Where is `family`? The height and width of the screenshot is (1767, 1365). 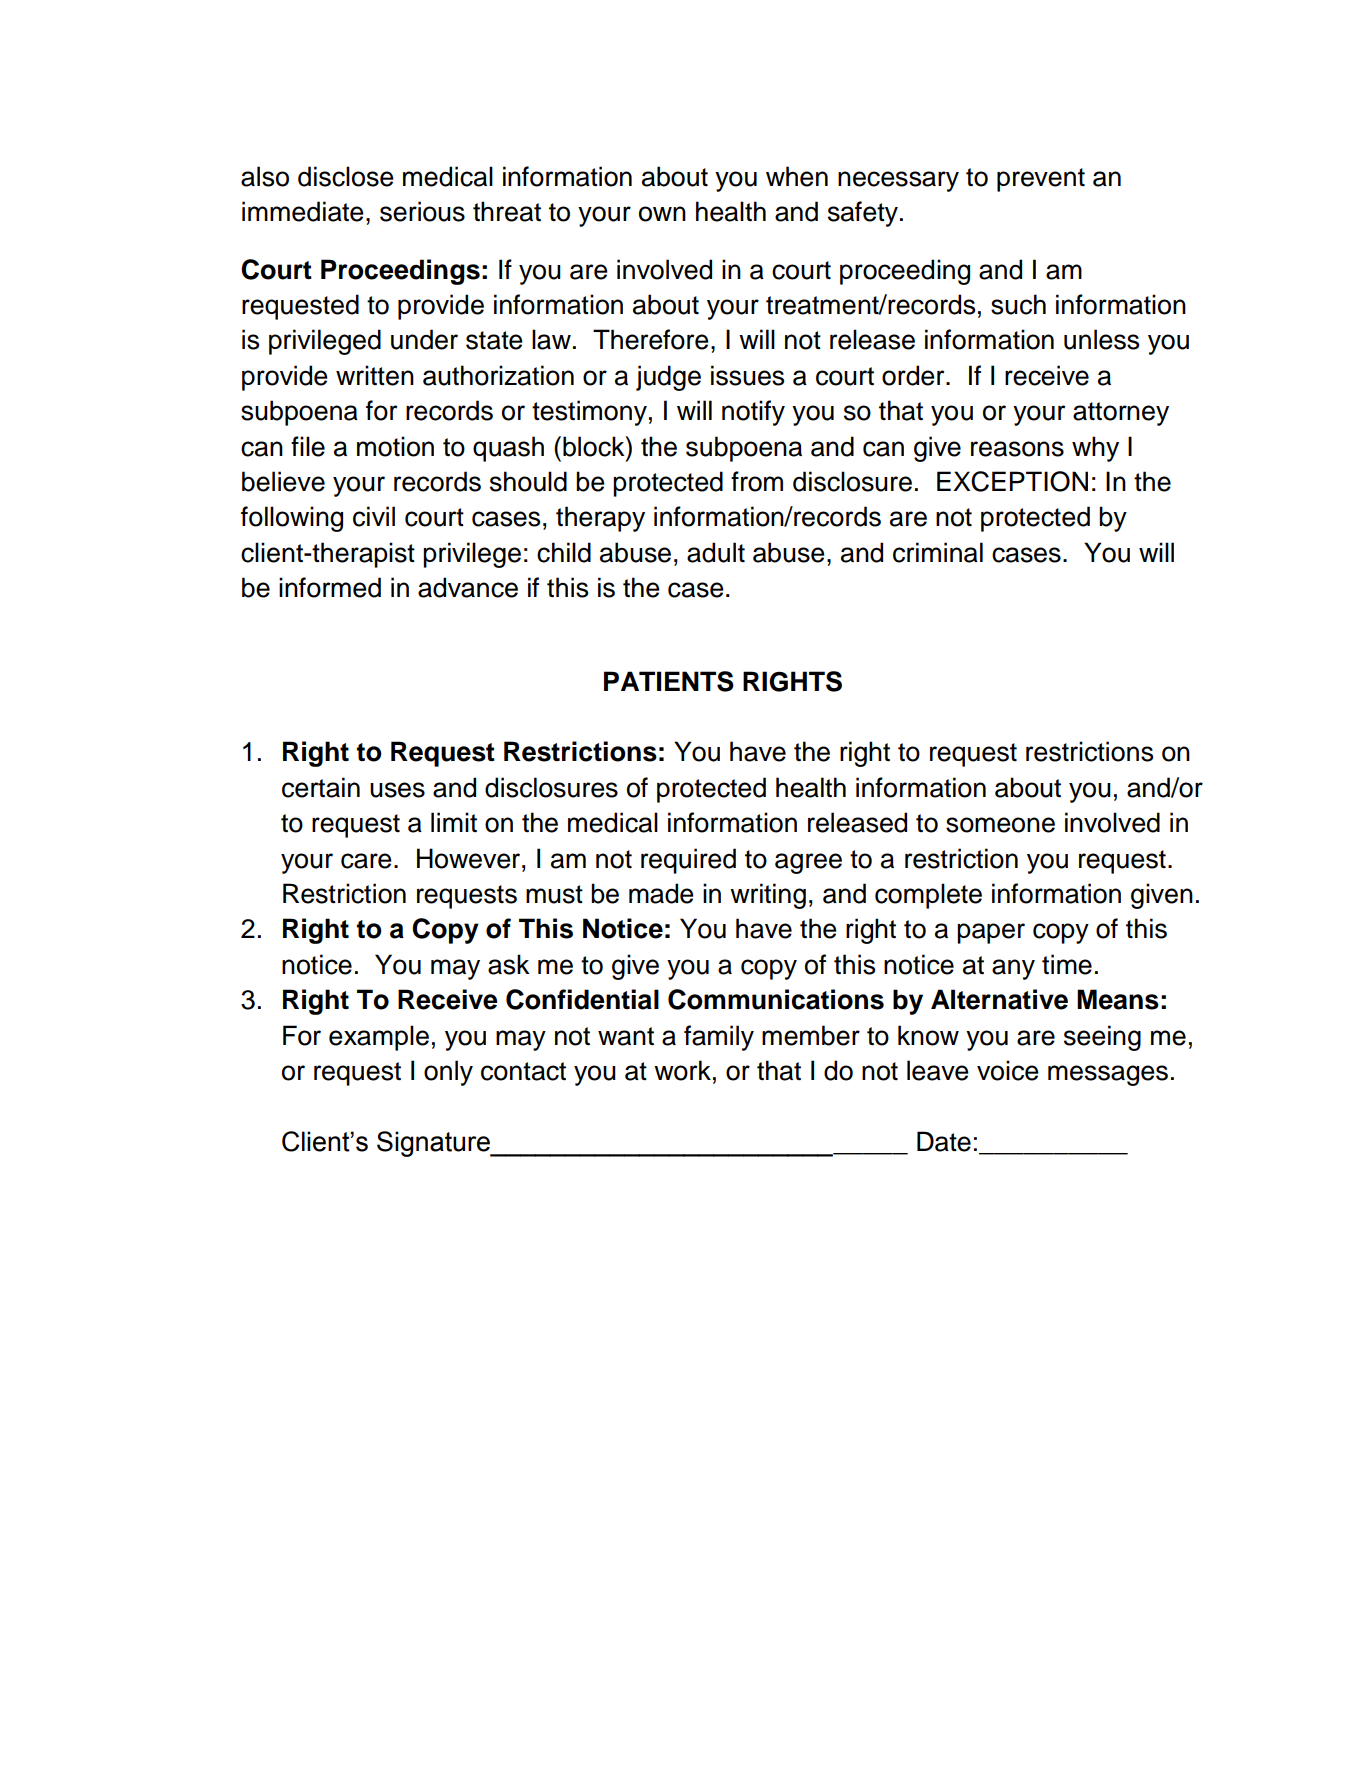
family is located at coordinates (719, 1038).
